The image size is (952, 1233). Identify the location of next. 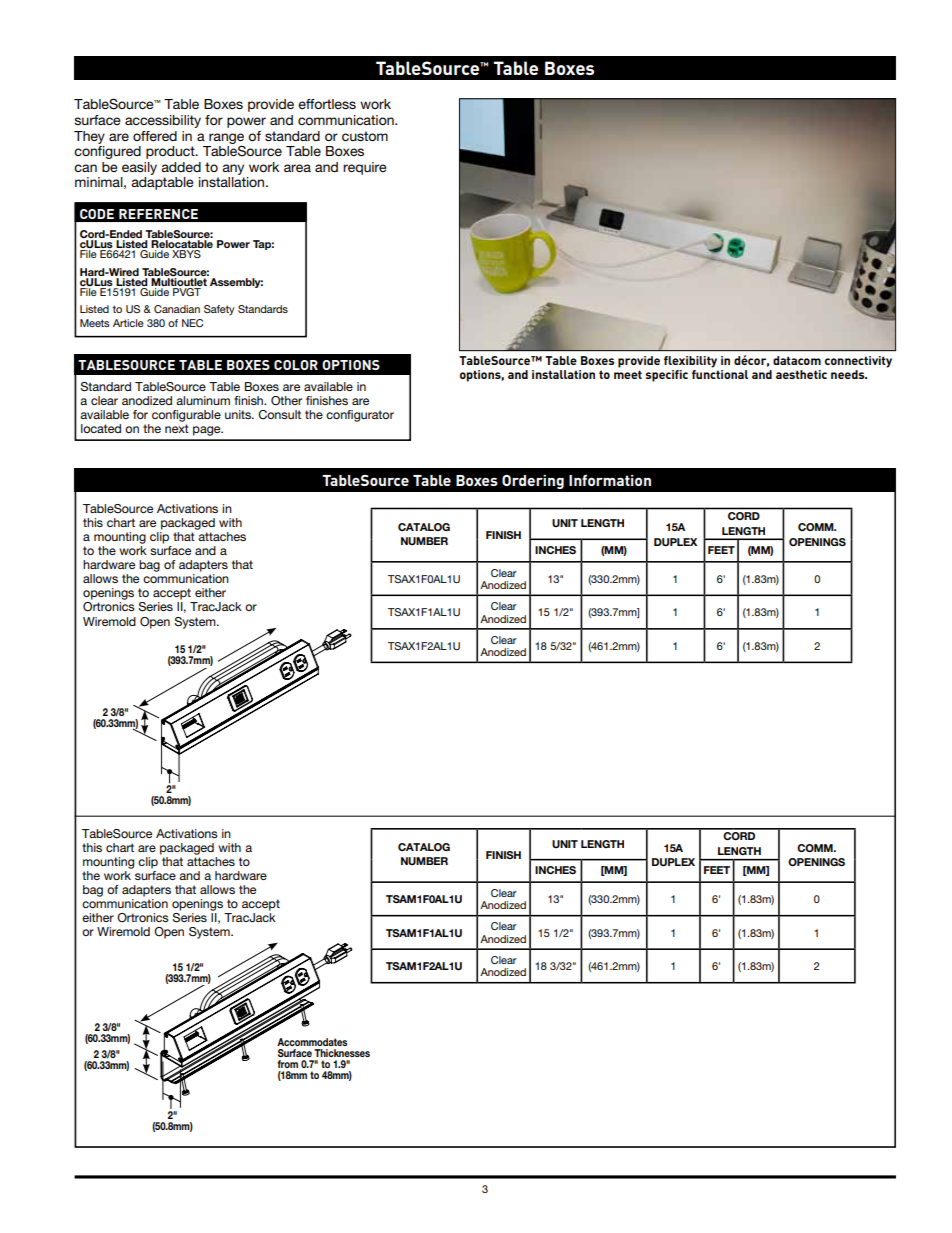
(177, 428).
